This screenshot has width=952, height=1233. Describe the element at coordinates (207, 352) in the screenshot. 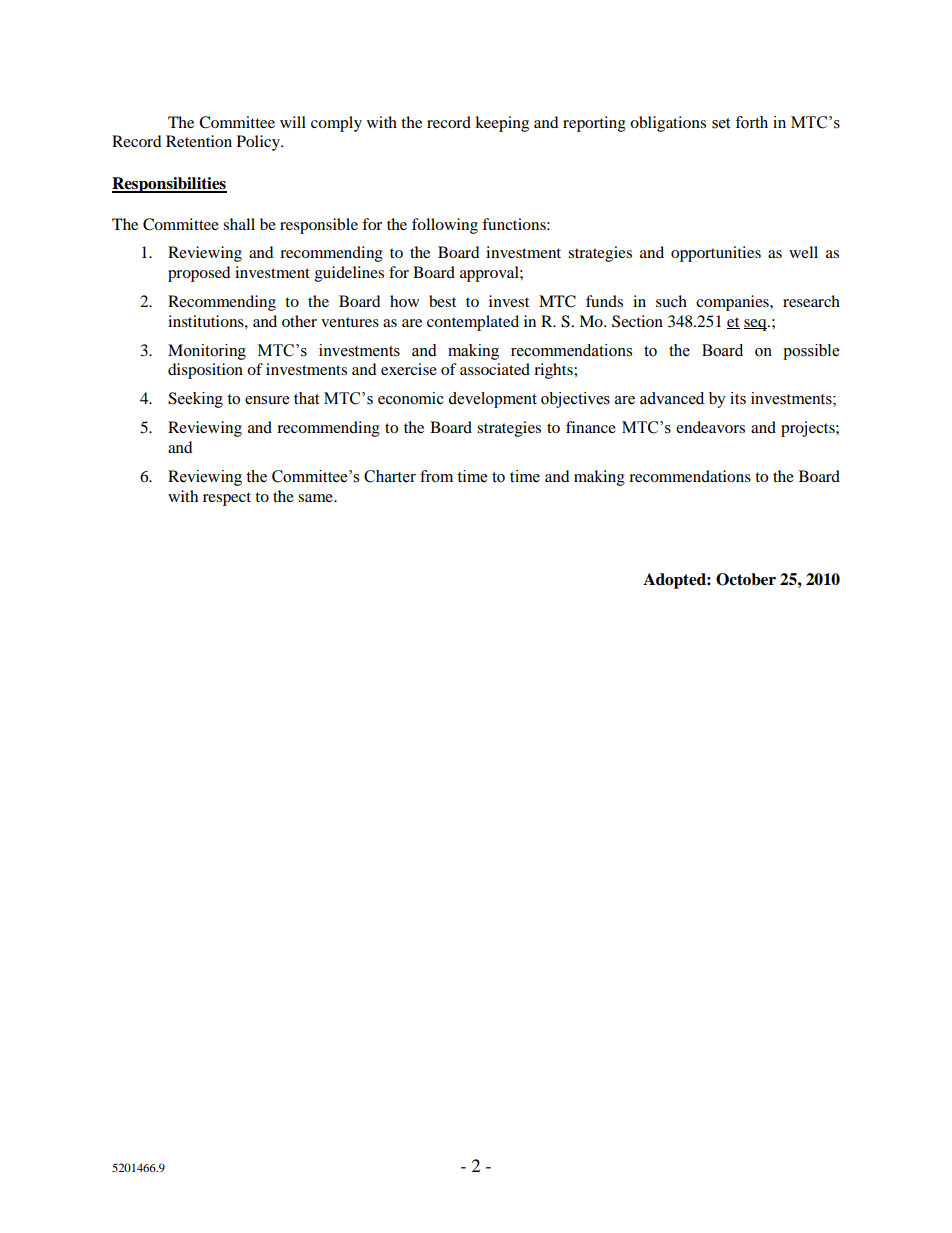

I see `Monitoring` at that location.
